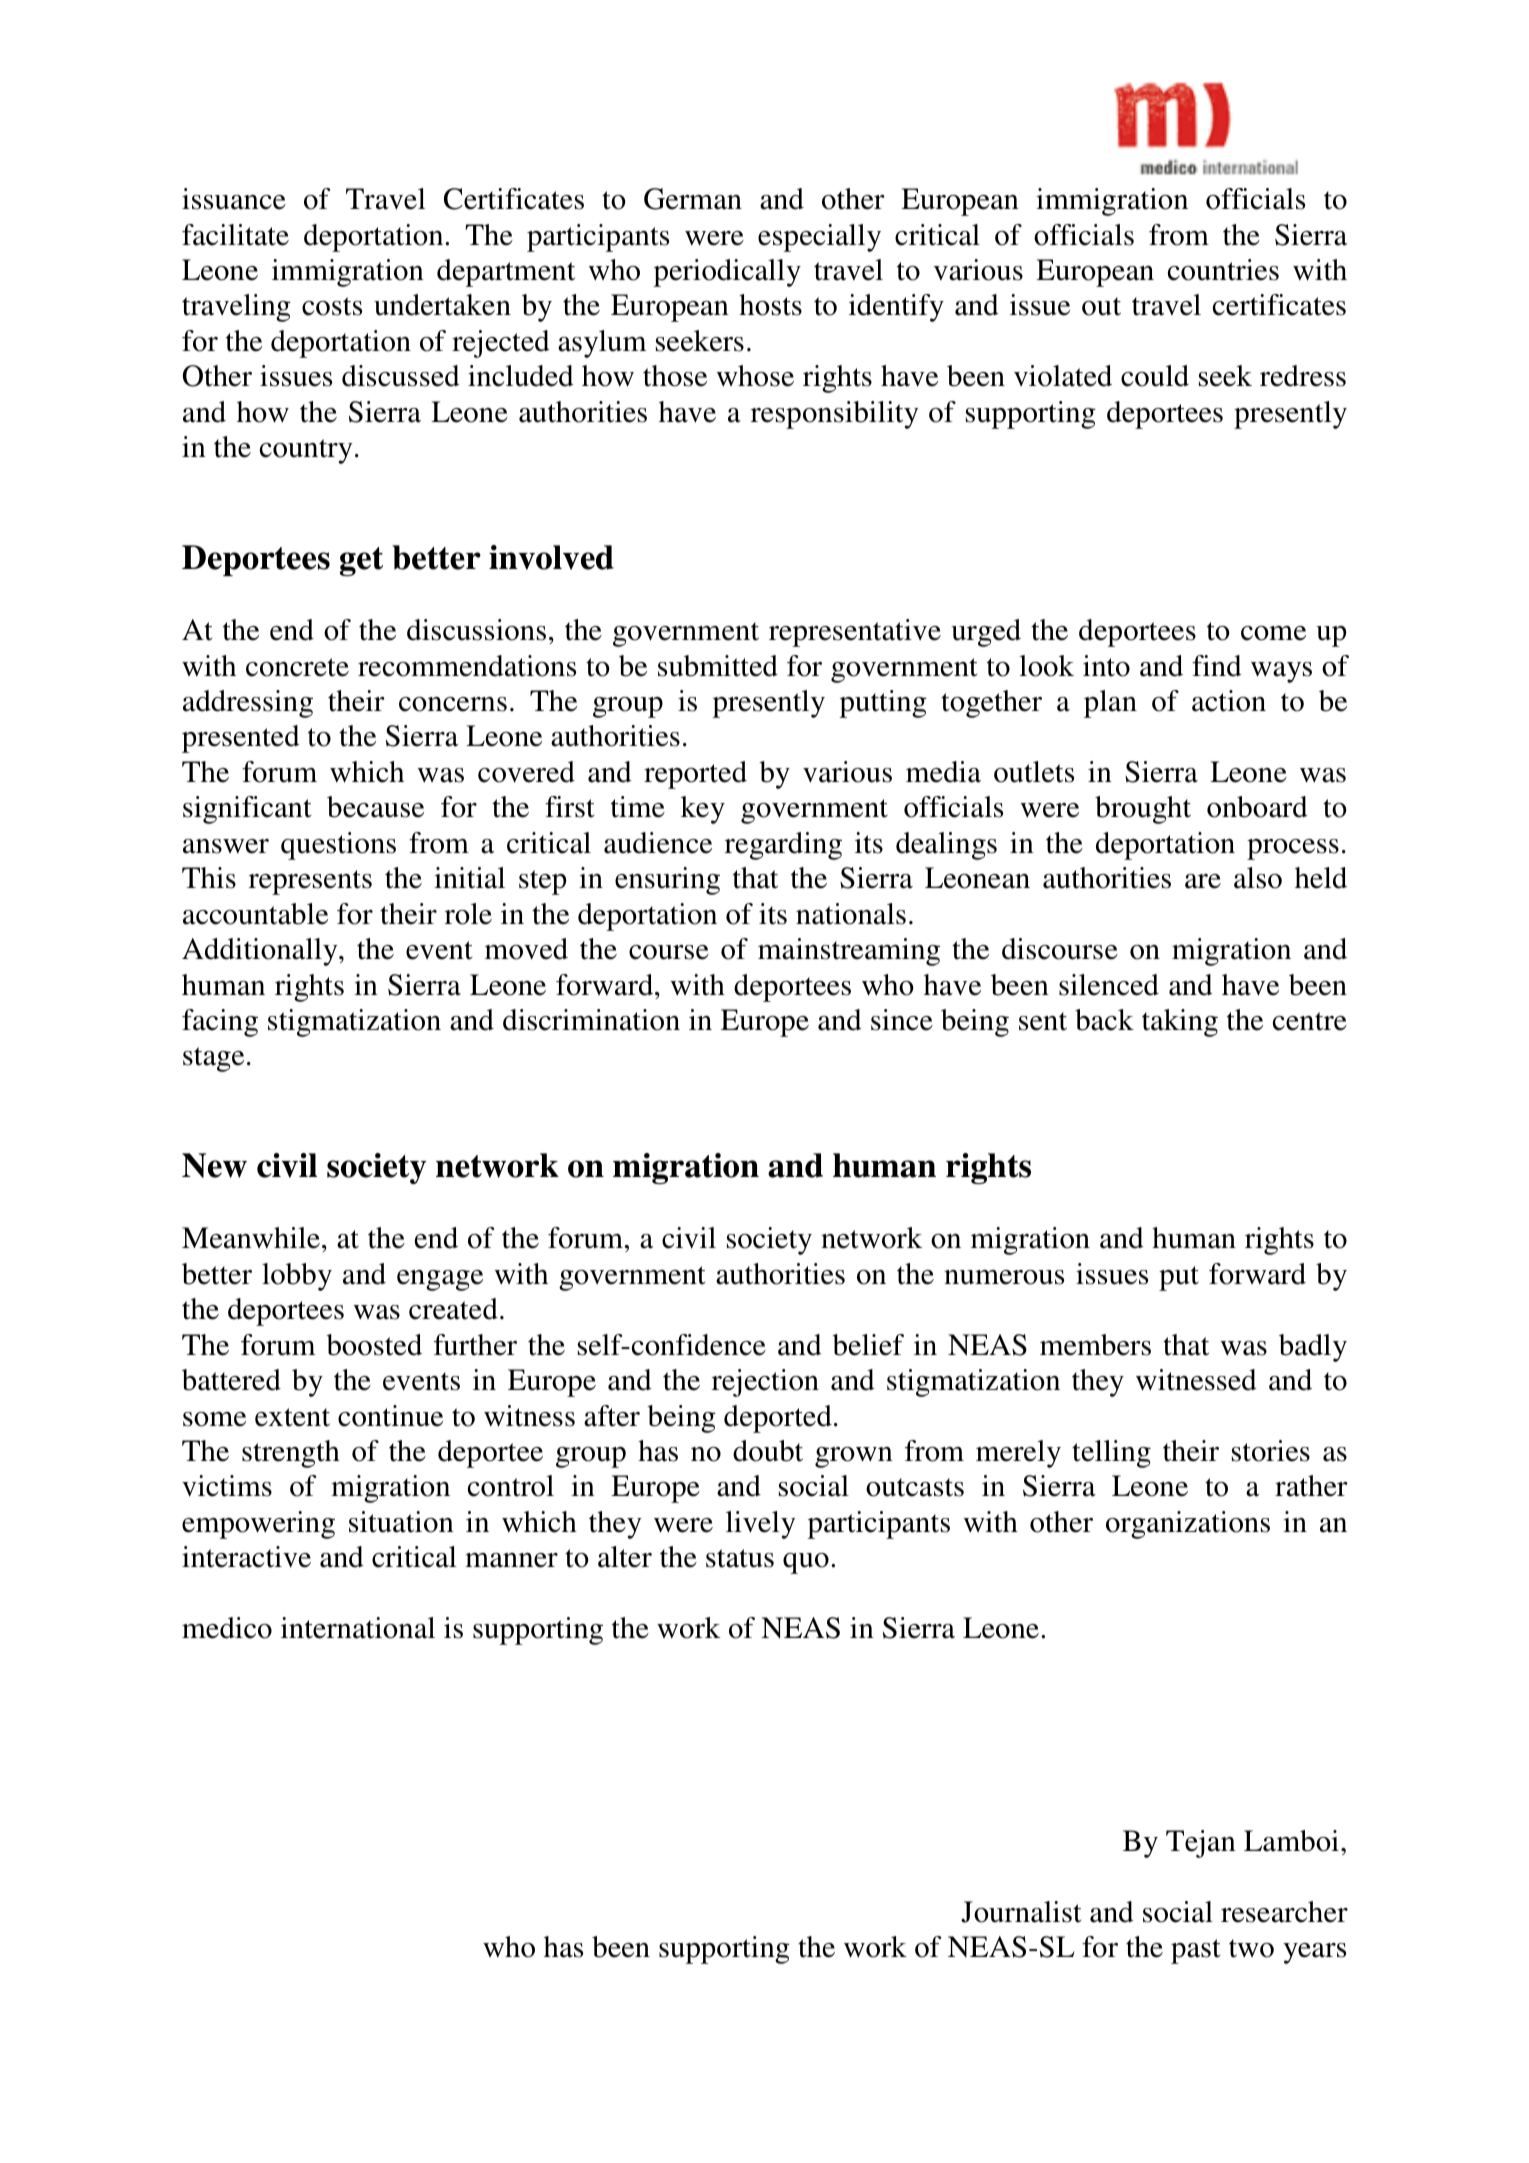  I want to click on concrete, so click(297, 667).
